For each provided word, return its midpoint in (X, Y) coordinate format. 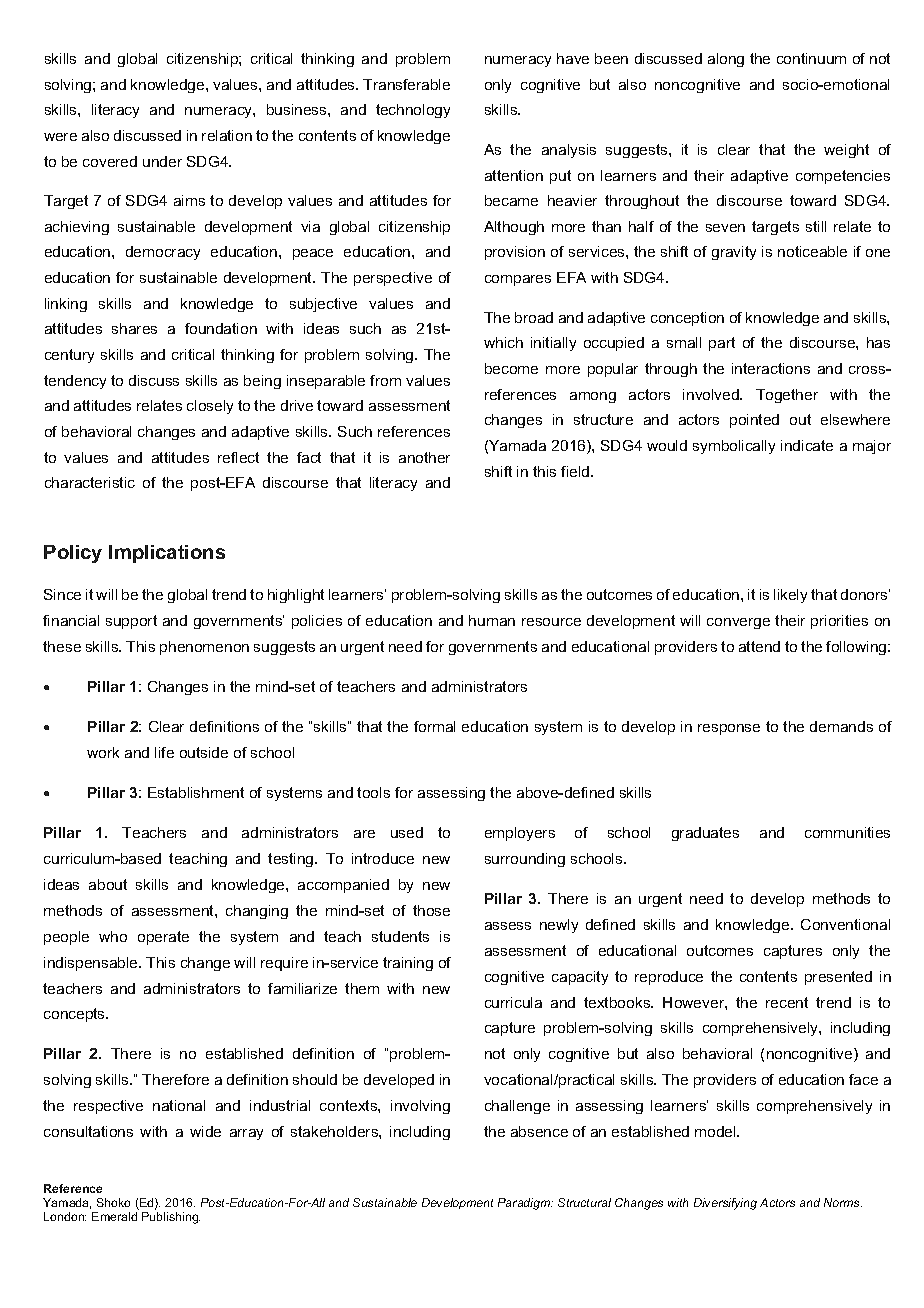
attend (759, 646)
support (131, 622)
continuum (811, 58)
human (492, 620)
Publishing (171, 1218)
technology (413, 111)
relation (227, 135)
